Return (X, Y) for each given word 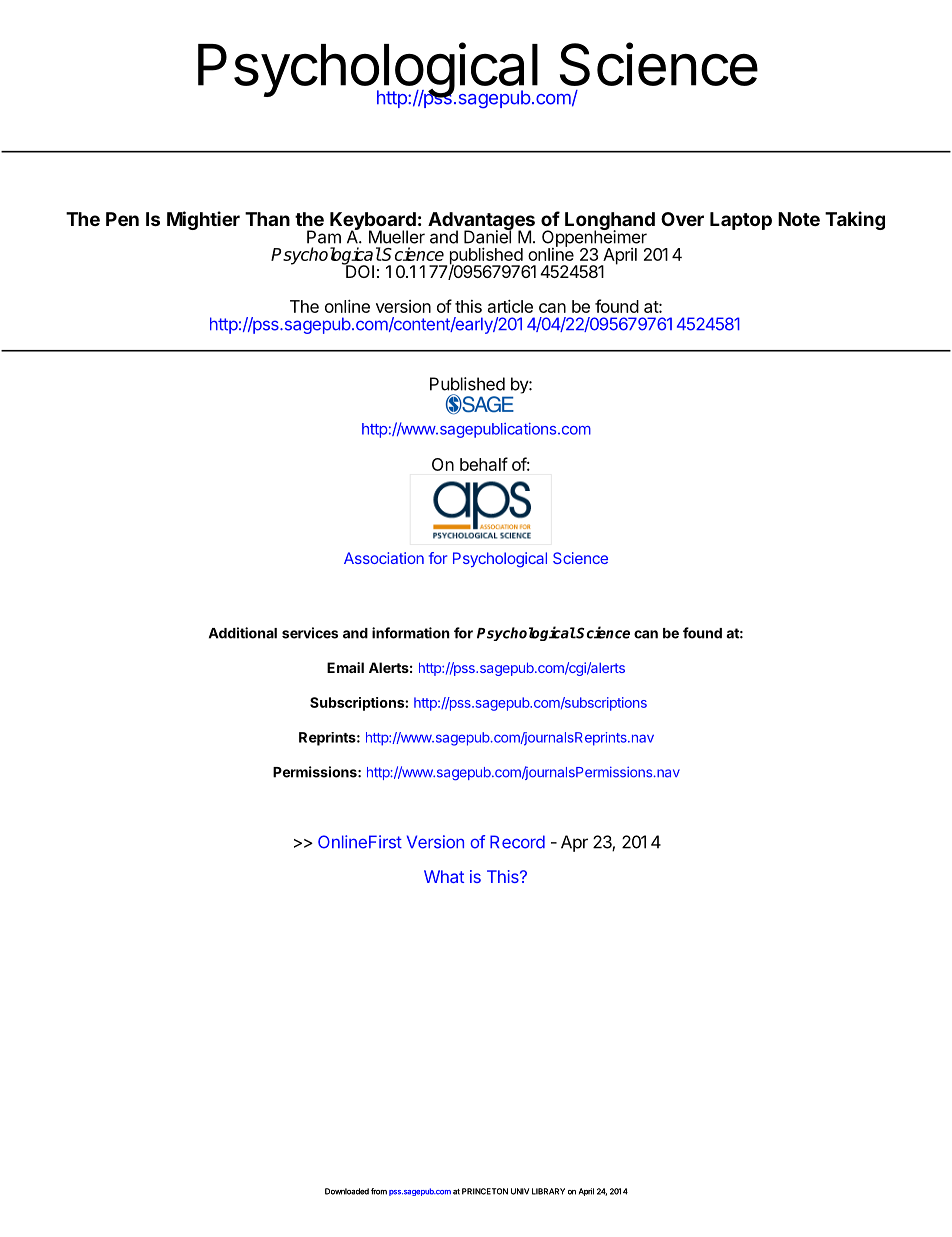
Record (517, 842)
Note (799, 219)
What (444, 876)
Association (384, 558)
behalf (484, 464)
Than (267, 219)
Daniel (488, 236)
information (411, 633)
